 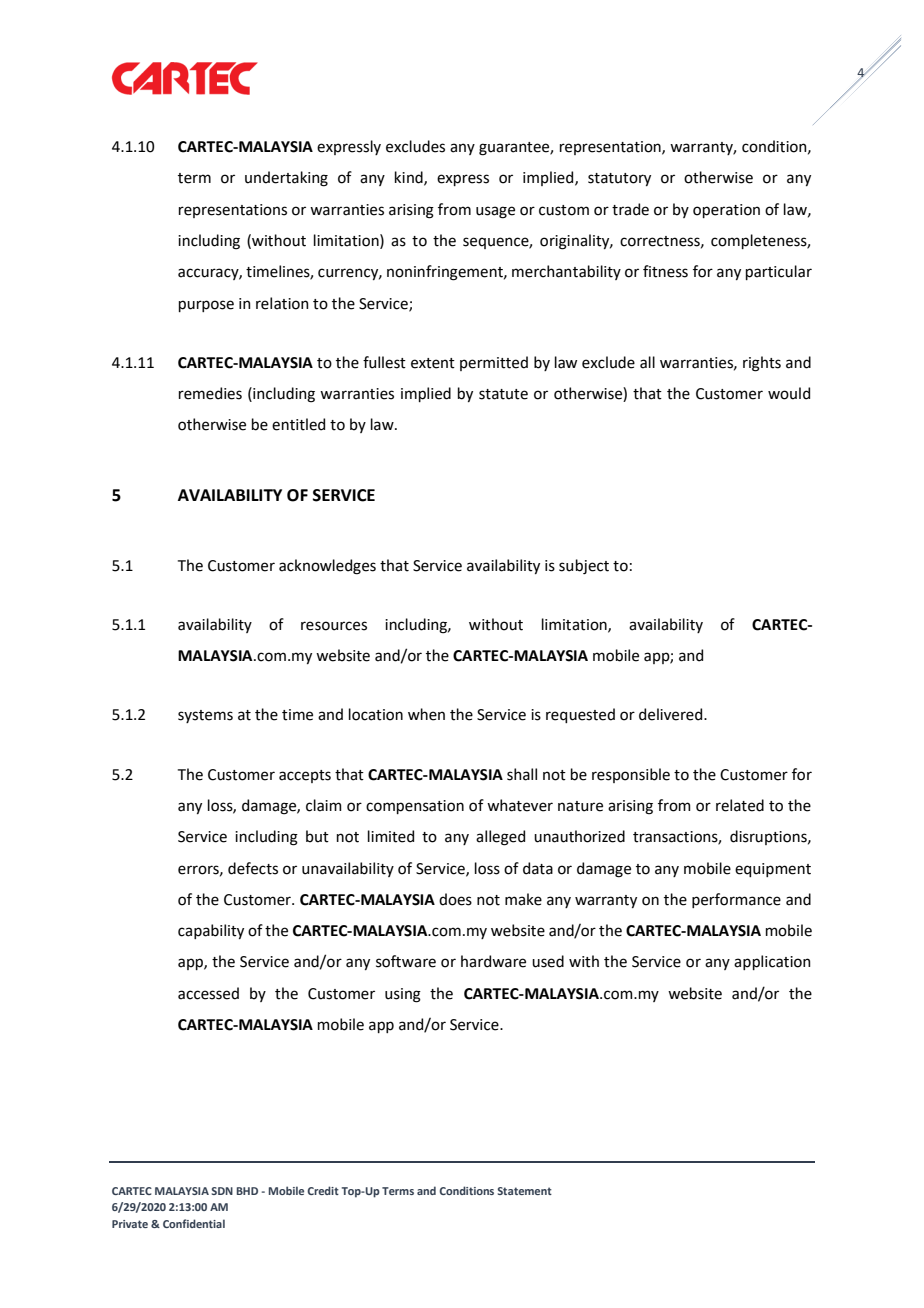 What do you see at coordinates (455, 899) in the screenshot?
I see `does` at bounding box center [455, 899].
